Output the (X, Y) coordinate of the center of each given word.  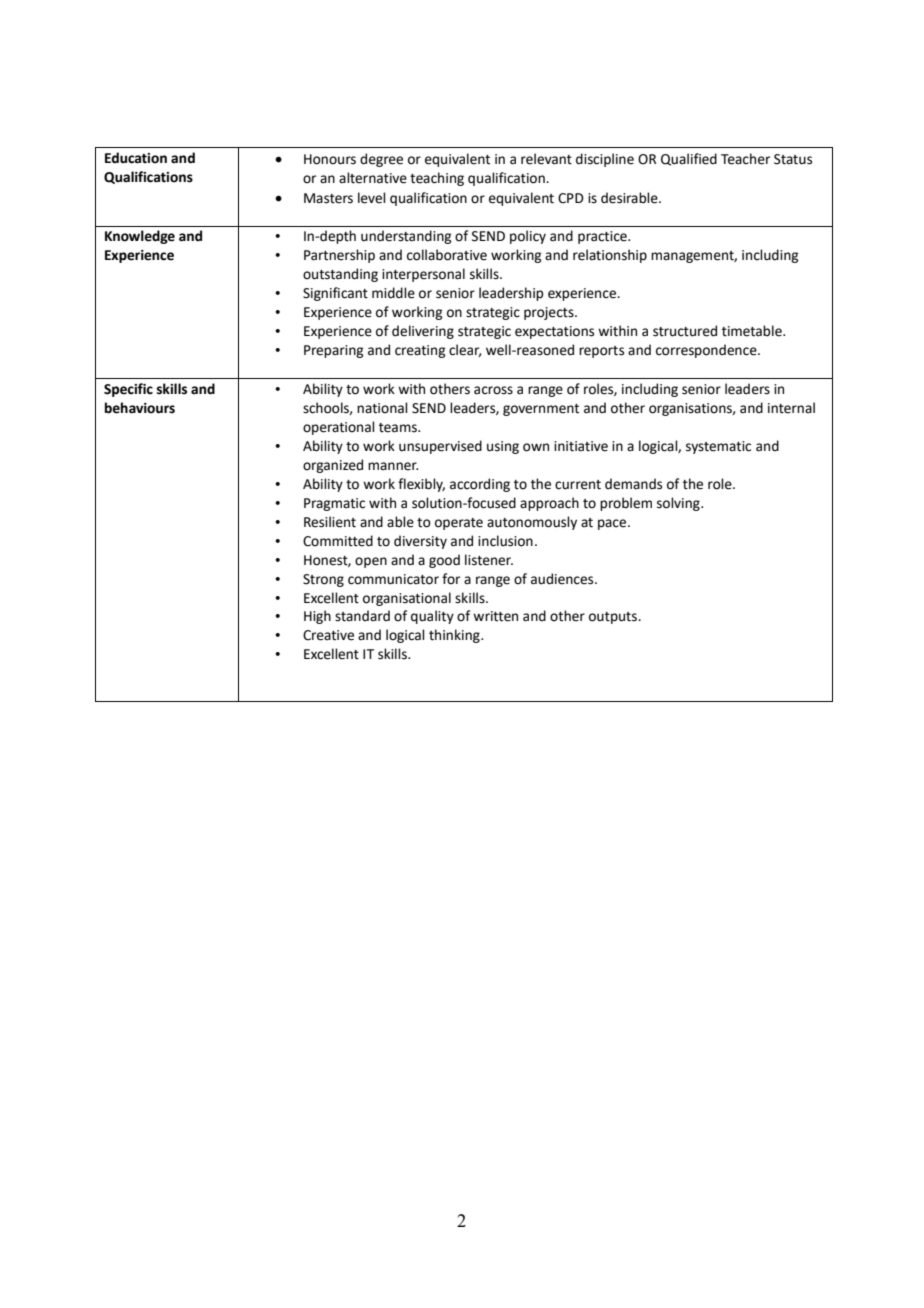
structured (685, 331)
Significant (335, 294)
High (317, 617)
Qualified (689, 159)
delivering (423, 332)
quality (432, 617)
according (480, 485)
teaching (437, 179)
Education (136, 158)
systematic (718, 447)
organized (333, 466)
